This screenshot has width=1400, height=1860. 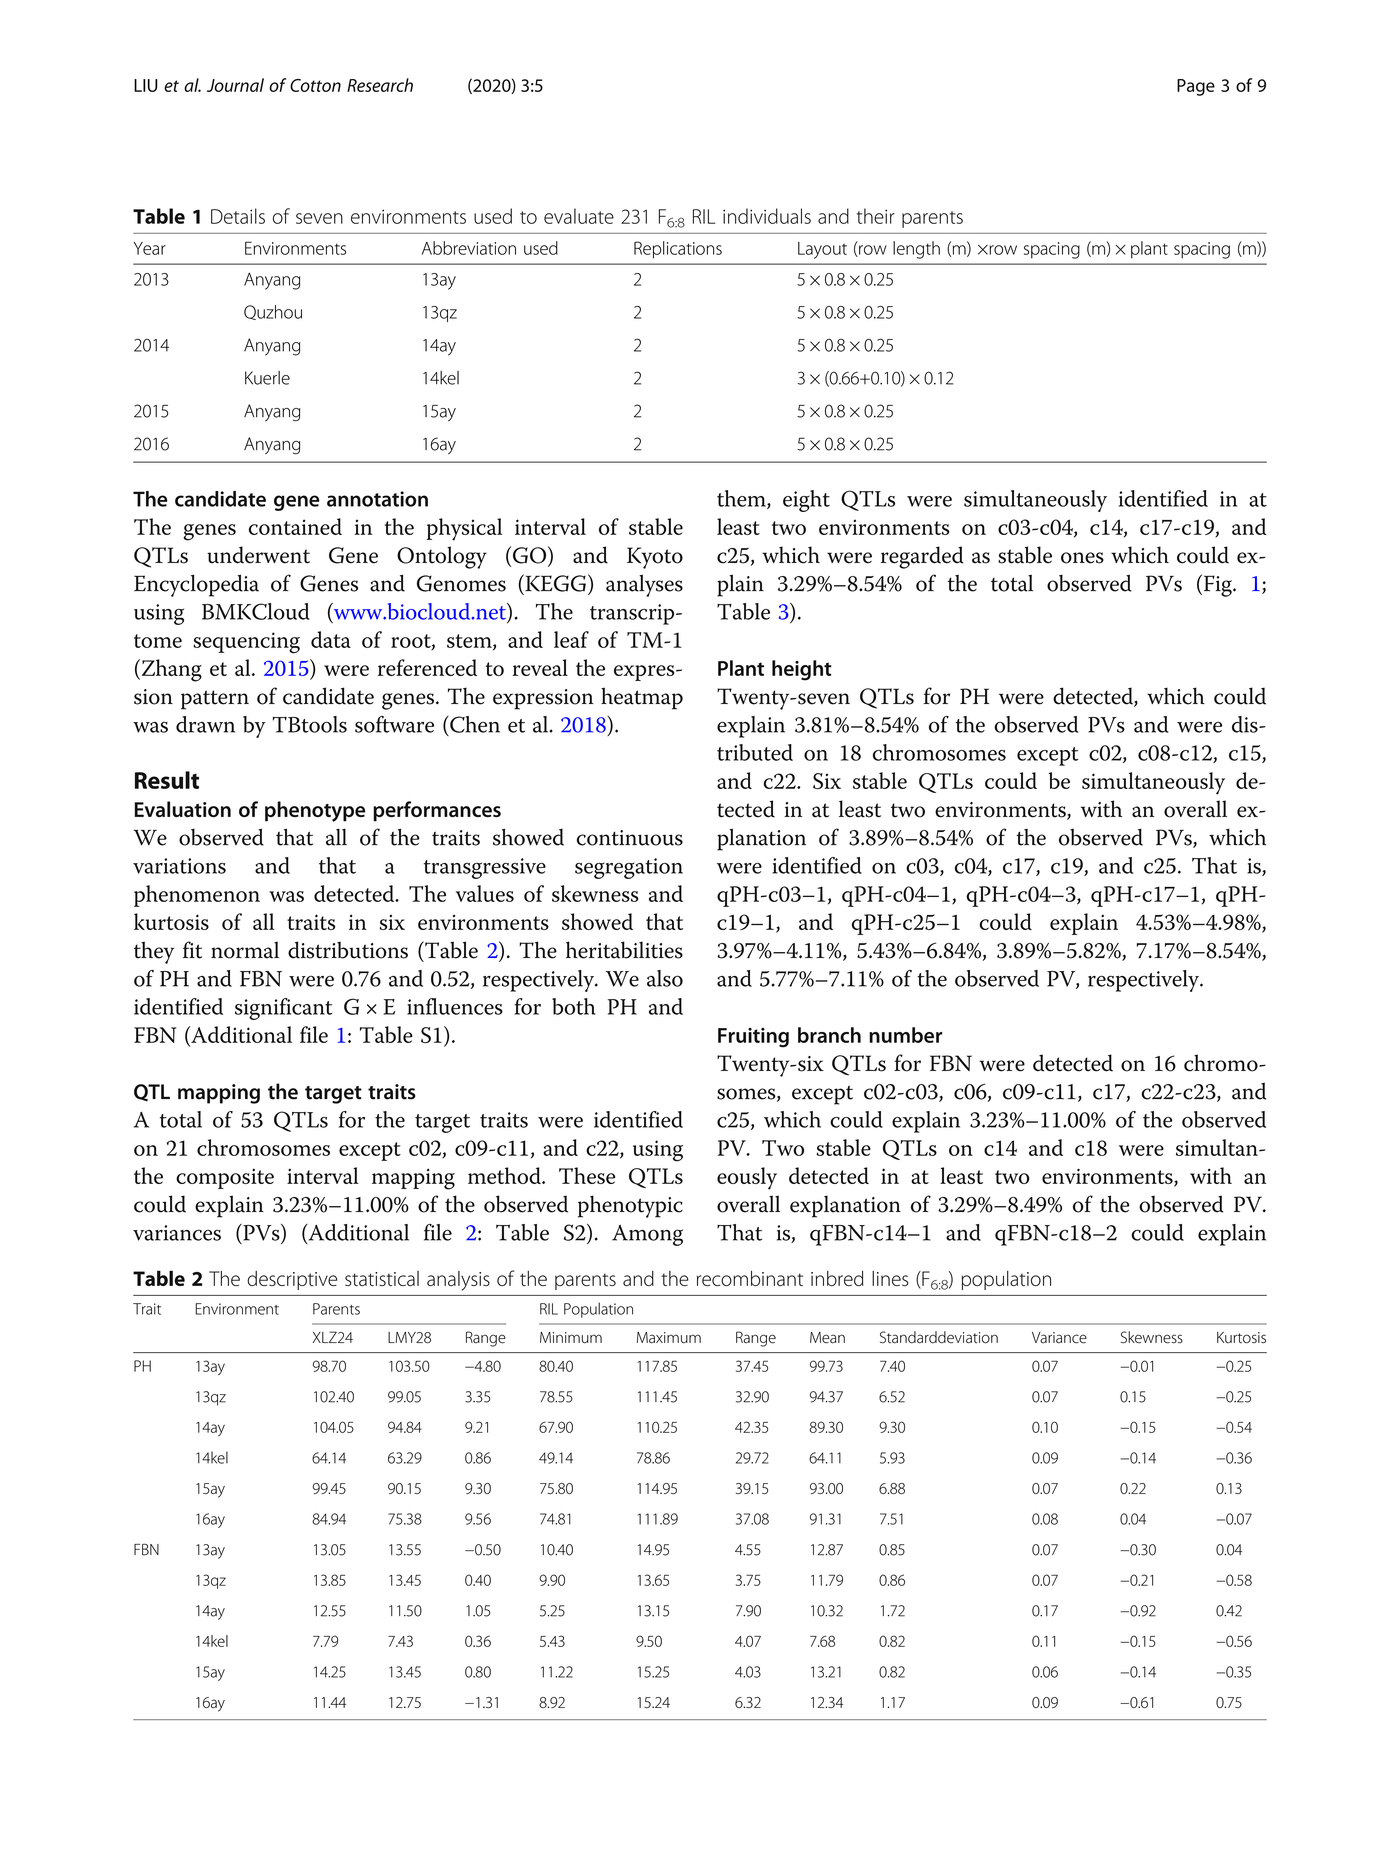 I want to click on Journal, so click(x=235, y=85).
